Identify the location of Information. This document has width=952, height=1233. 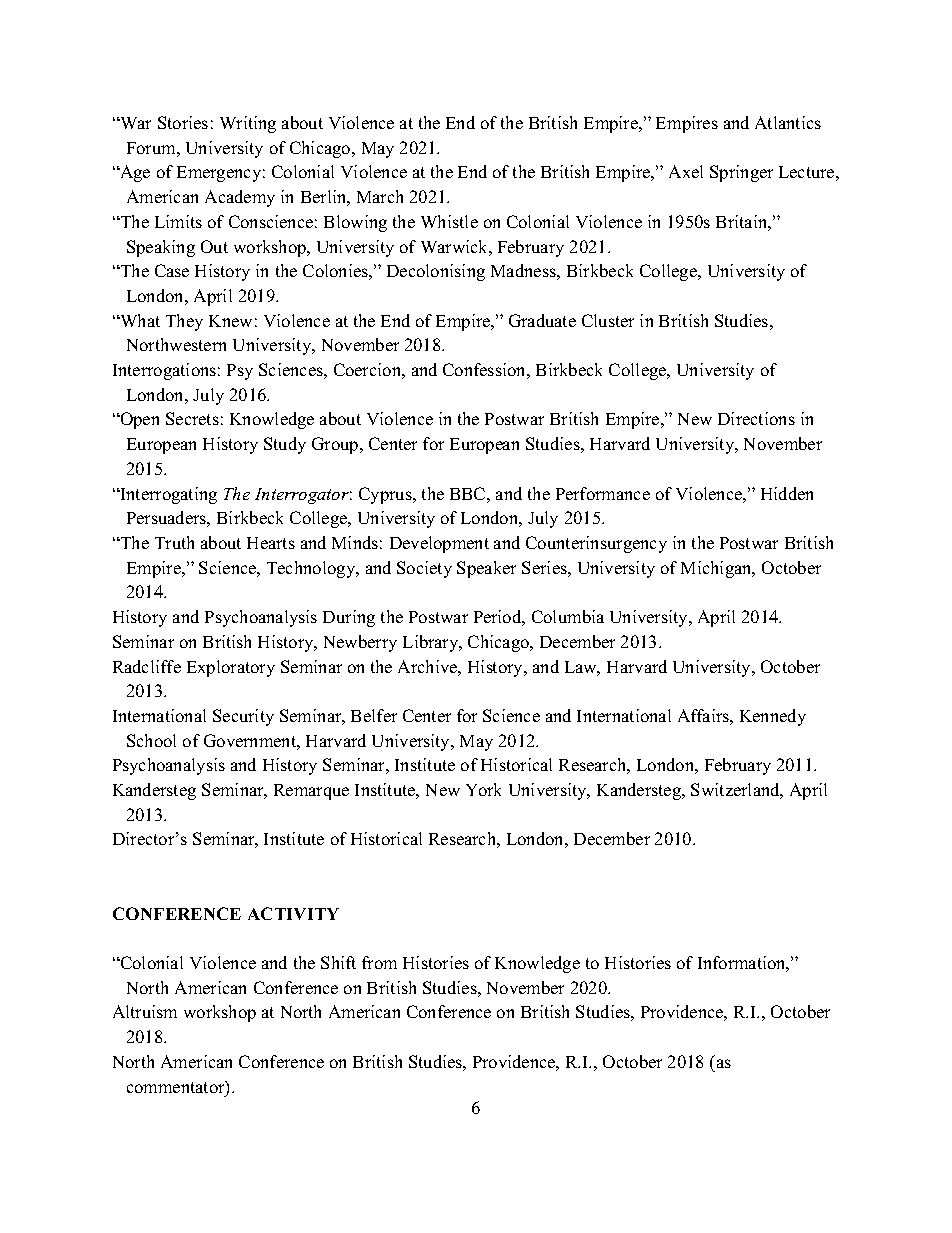
(743, 964).
